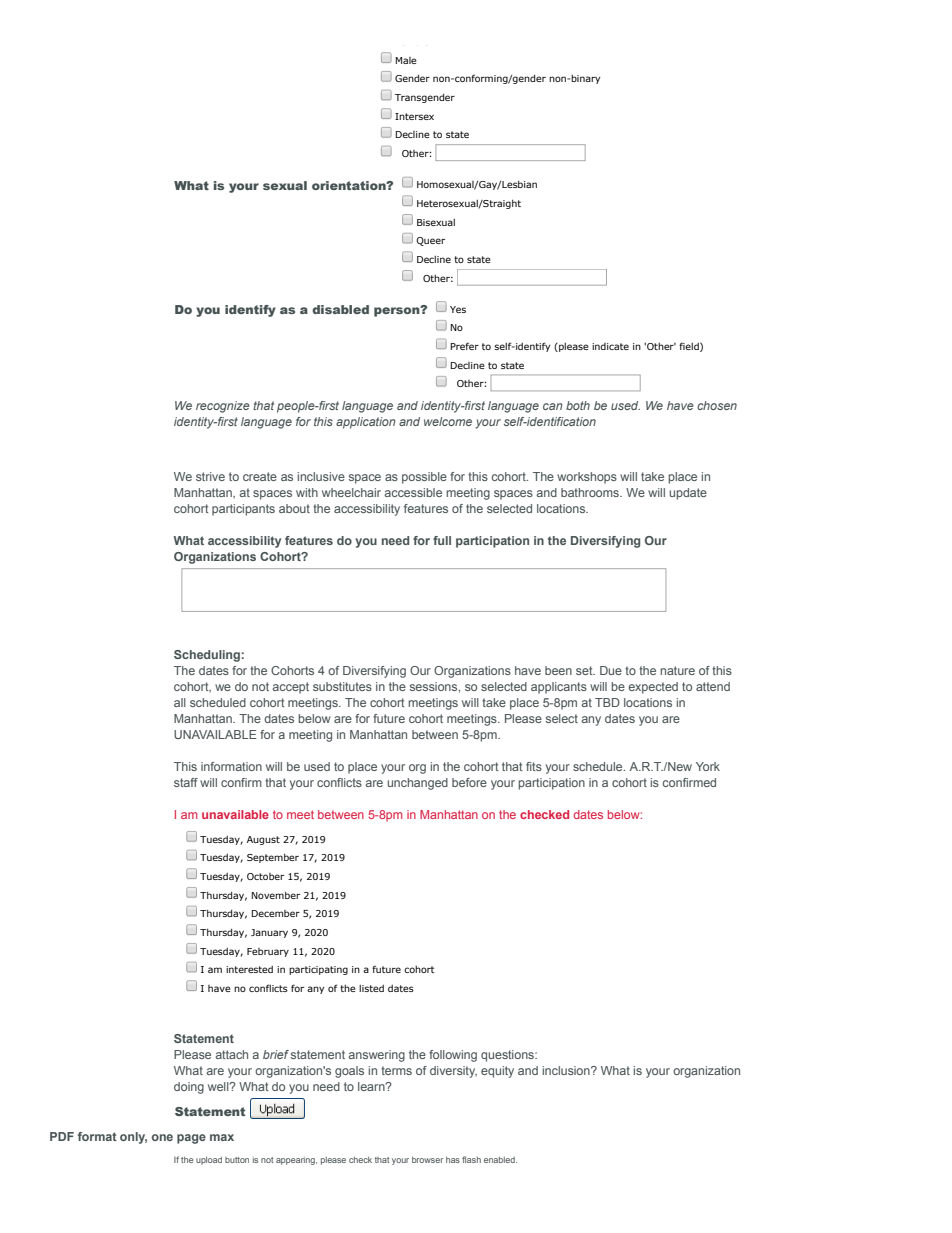  Describe the element at coordinates (210, 476) in the image. I see `strive` at that location.
